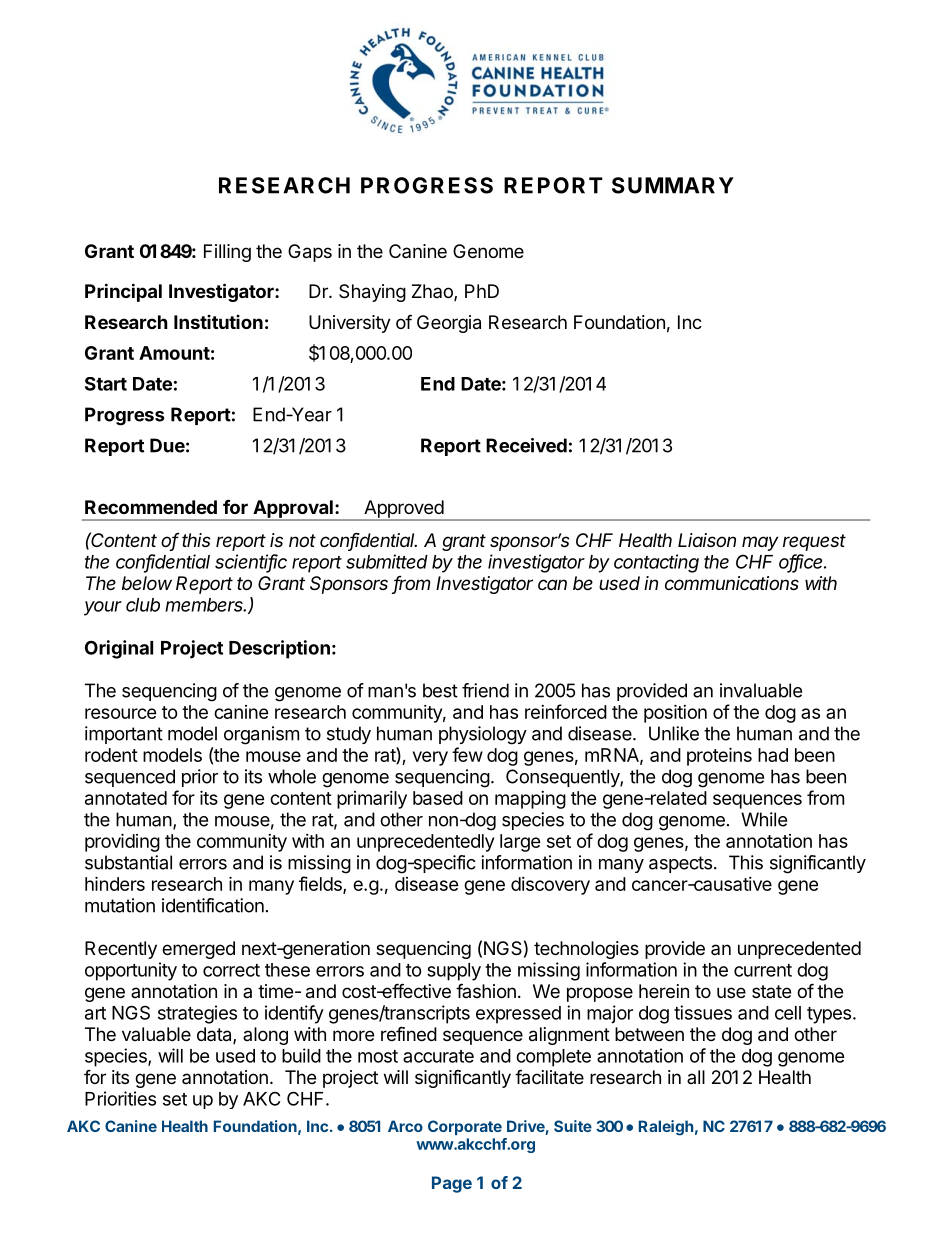  What do you see at coordinates (465, 1127) in the screenshot?
I see `Corporate` at bounding box center [465, 1127].
